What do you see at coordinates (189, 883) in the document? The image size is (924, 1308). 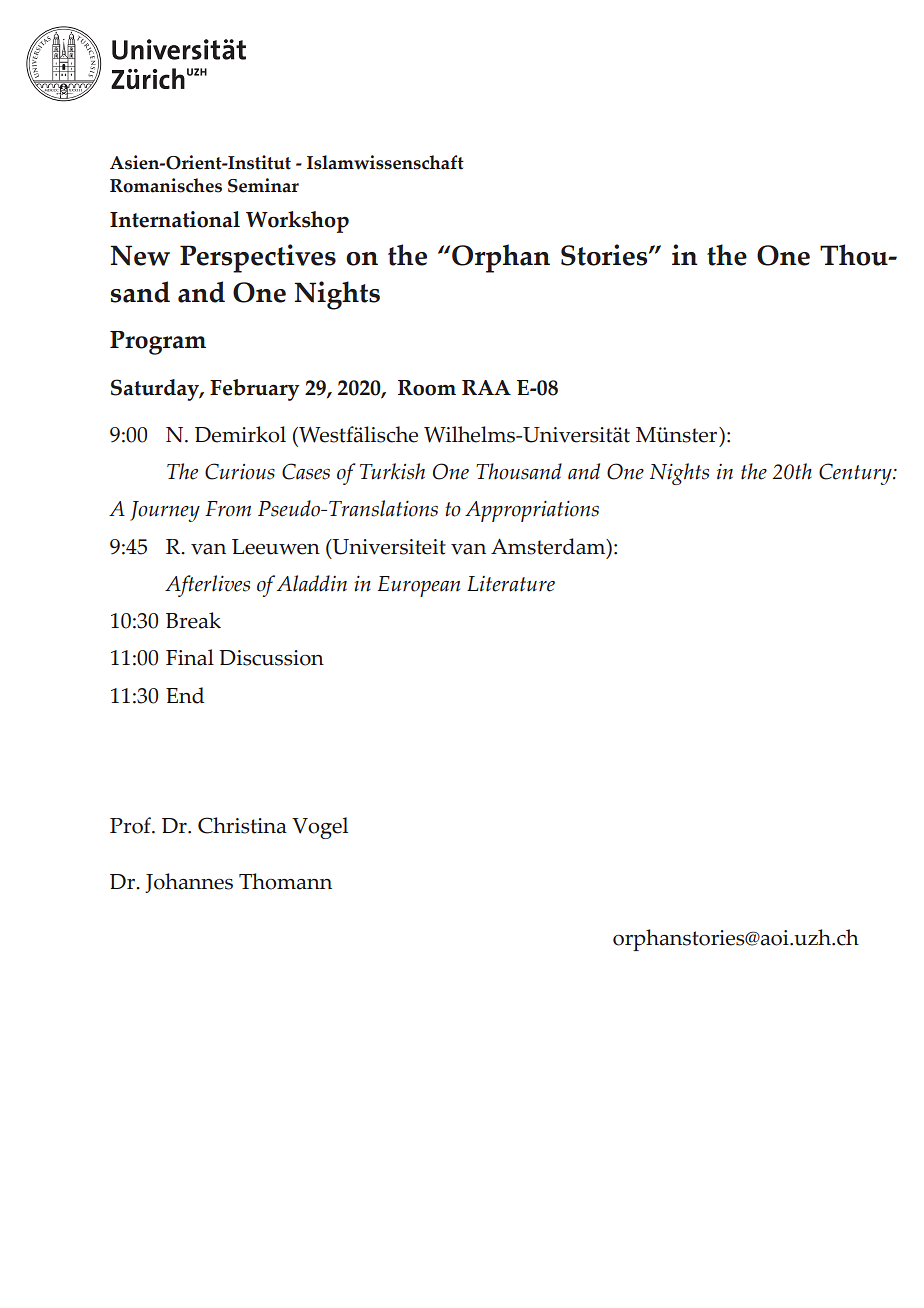 I see `Johannes` at bounding box center [189, 883].
